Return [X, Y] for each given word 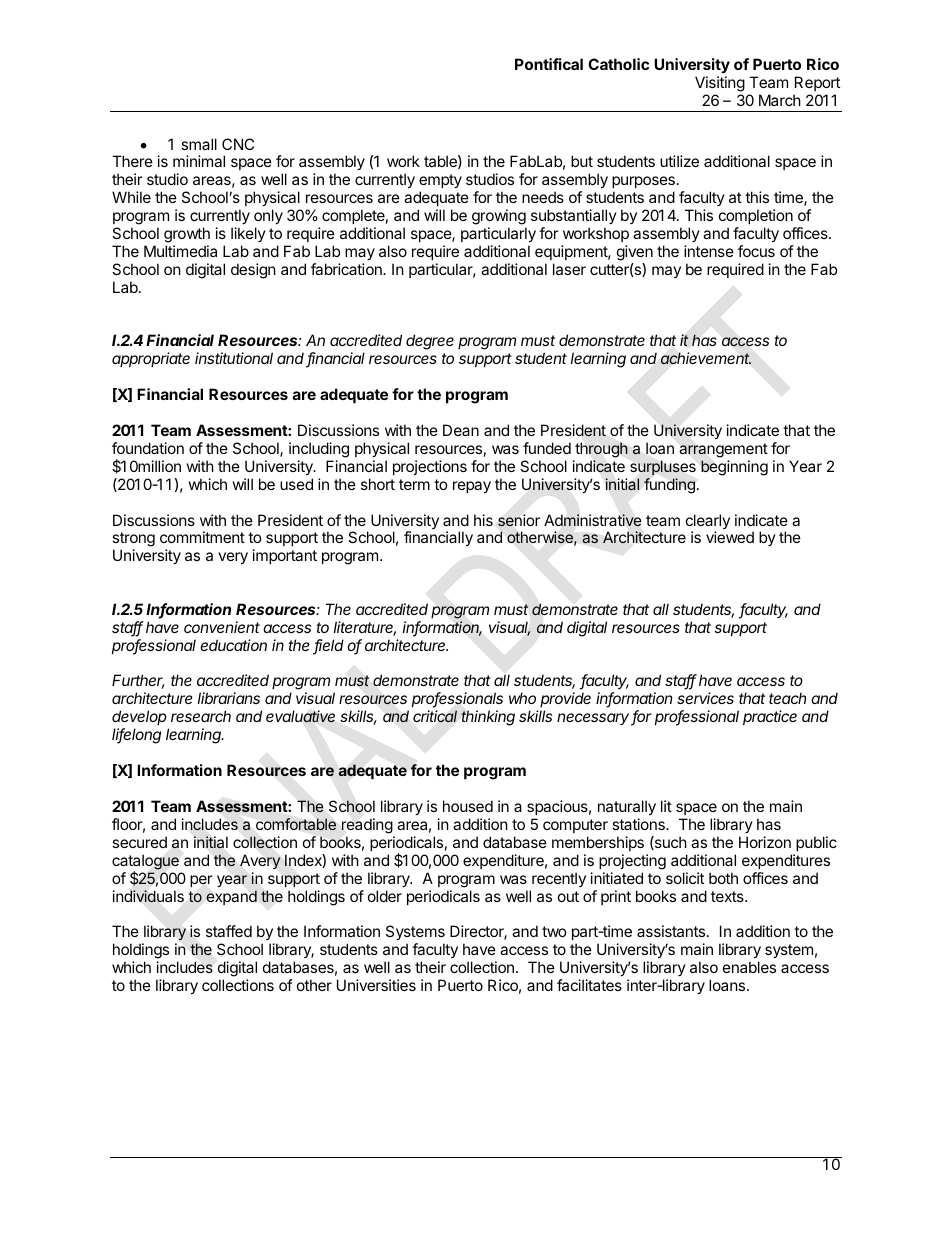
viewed [730, 537]
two [554, 931]
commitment [202, 537]
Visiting [720, 84]
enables [749, 967]
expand [231, 897]
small [199, 144]
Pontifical [549, 64]
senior [519, 520]
